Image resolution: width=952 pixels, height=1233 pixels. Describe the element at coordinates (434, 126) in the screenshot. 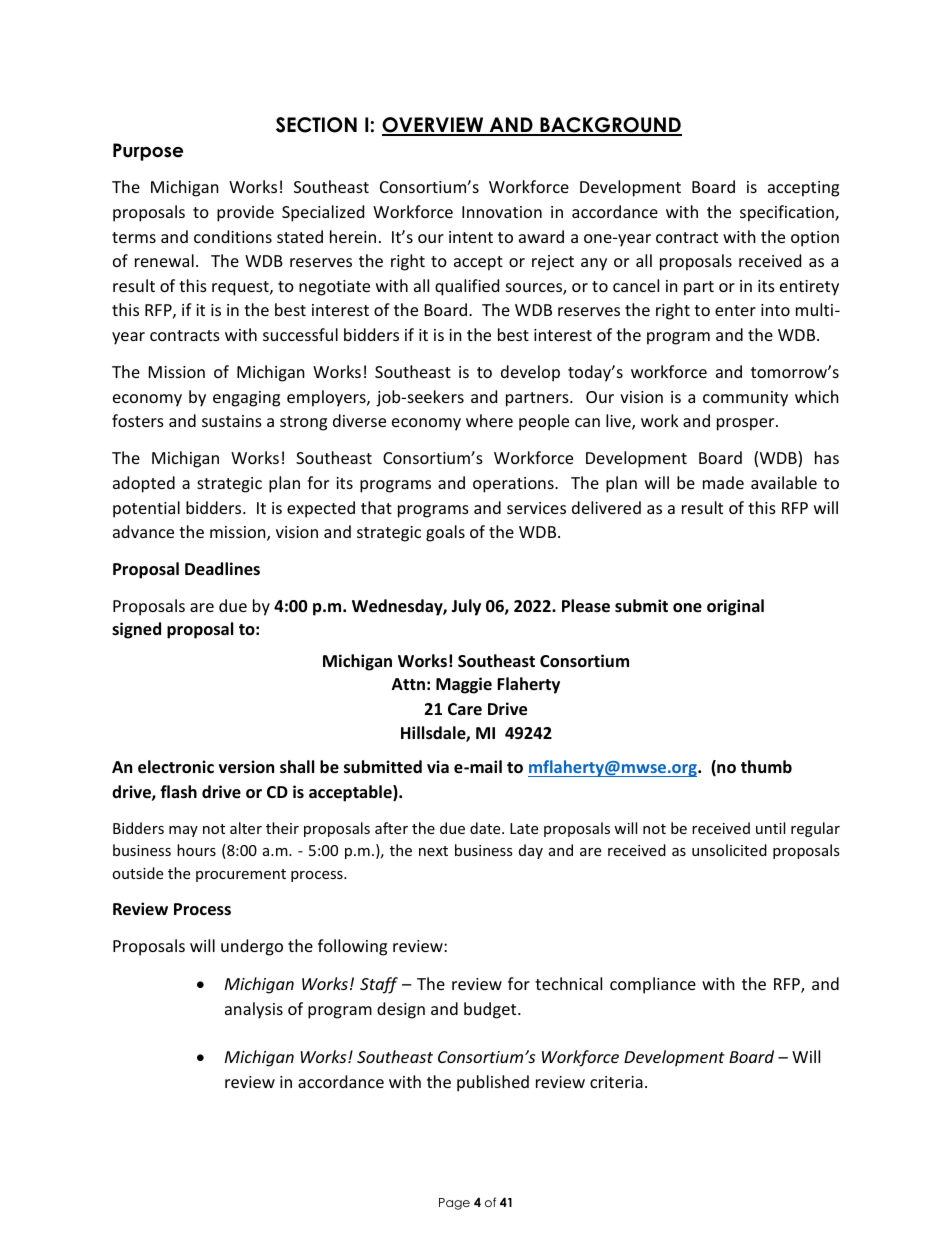

I see `OVERVIEW` at that location.
